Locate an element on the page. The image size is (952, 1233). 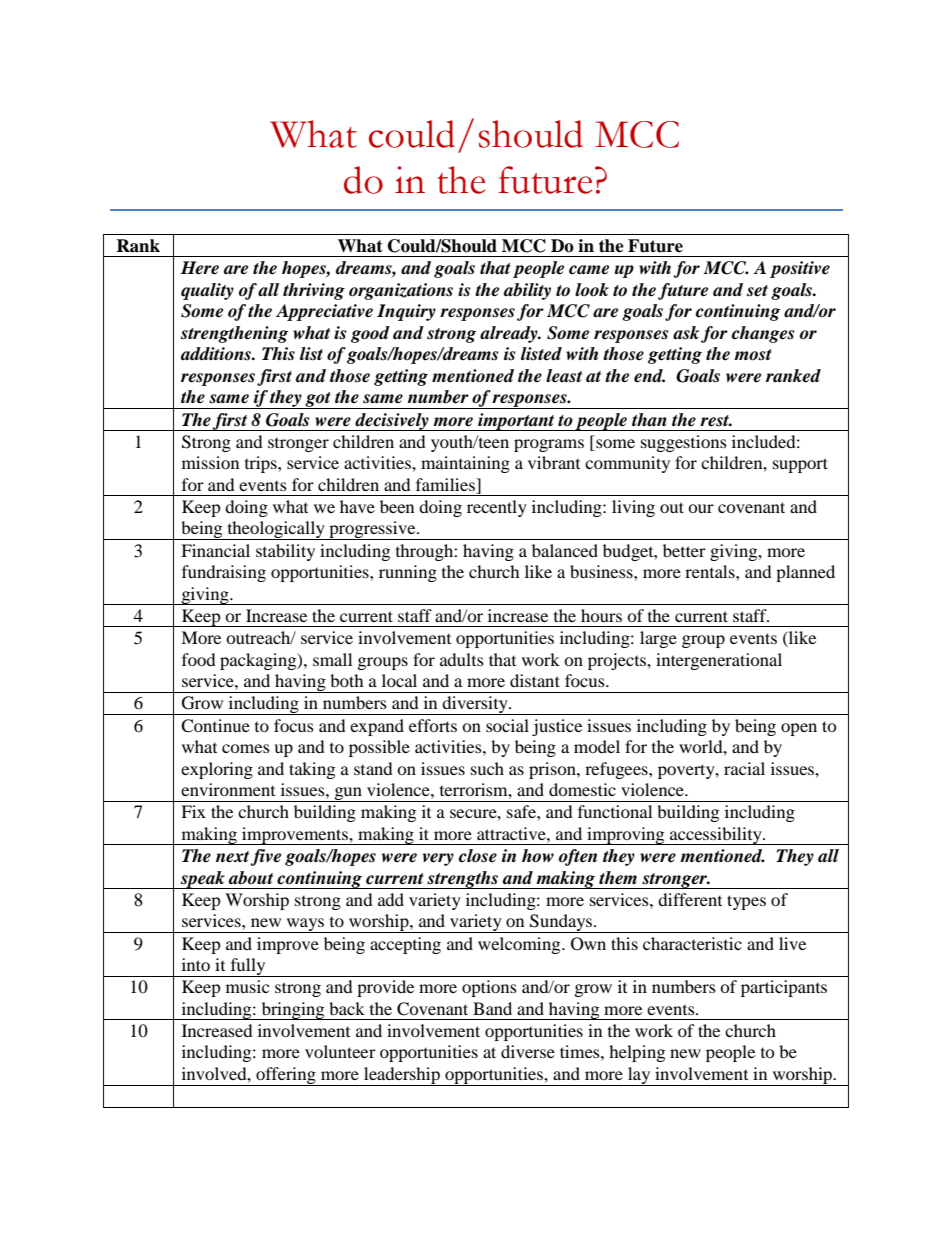
distant is located at coordinates (535, 680).
